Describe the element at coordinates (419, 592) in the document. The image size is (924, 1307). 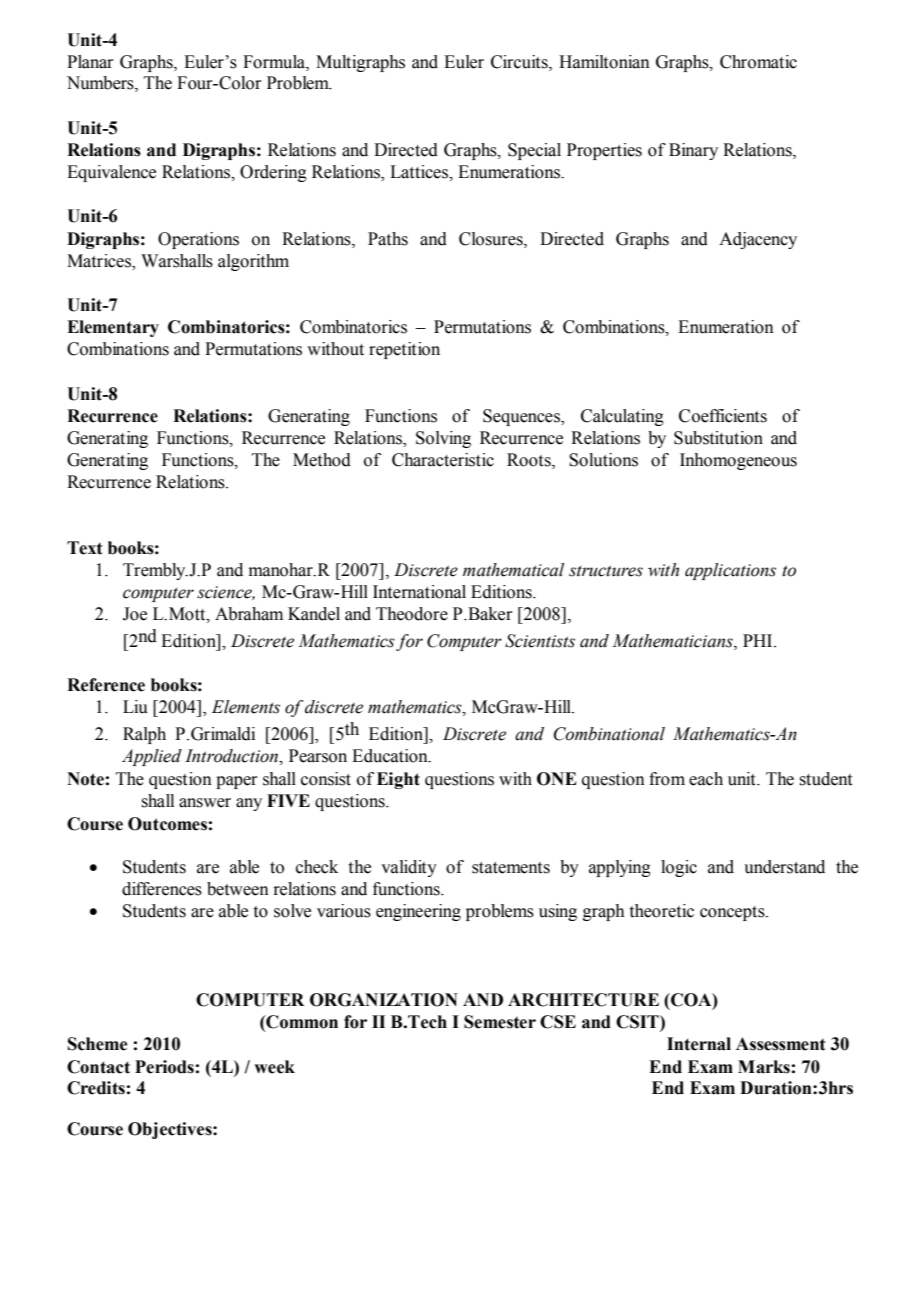
I see `International` at that location.
